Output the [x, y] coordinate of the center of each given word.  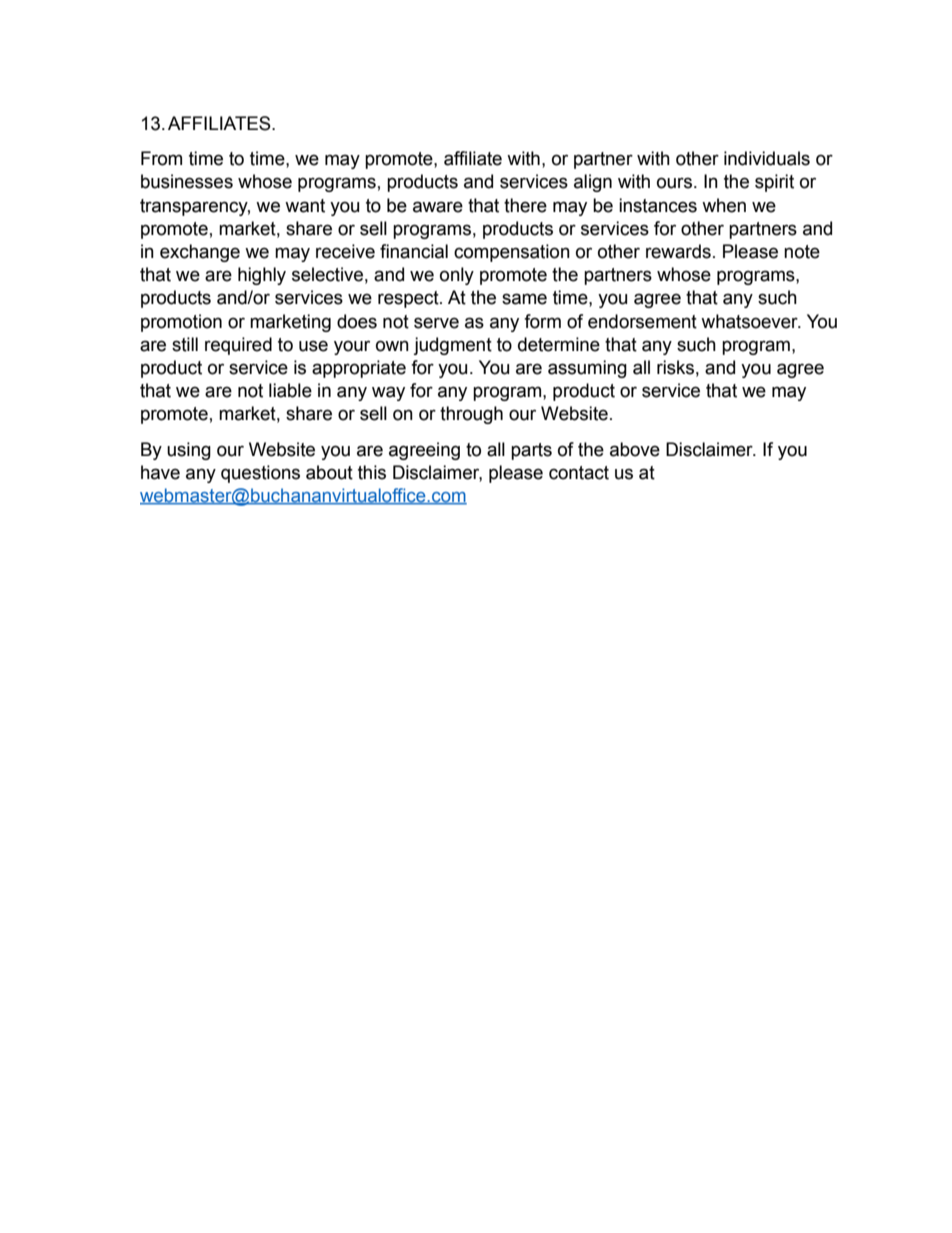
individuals [767, 158]
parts [531, 451]
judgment [452, 346]
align [593, 183]
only [457, 276]
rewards [678, 251]
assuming [587, 369]
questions [260, 474]
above [635, 449]
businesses [187, 181]
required [238, 346]
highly [262, 276]
